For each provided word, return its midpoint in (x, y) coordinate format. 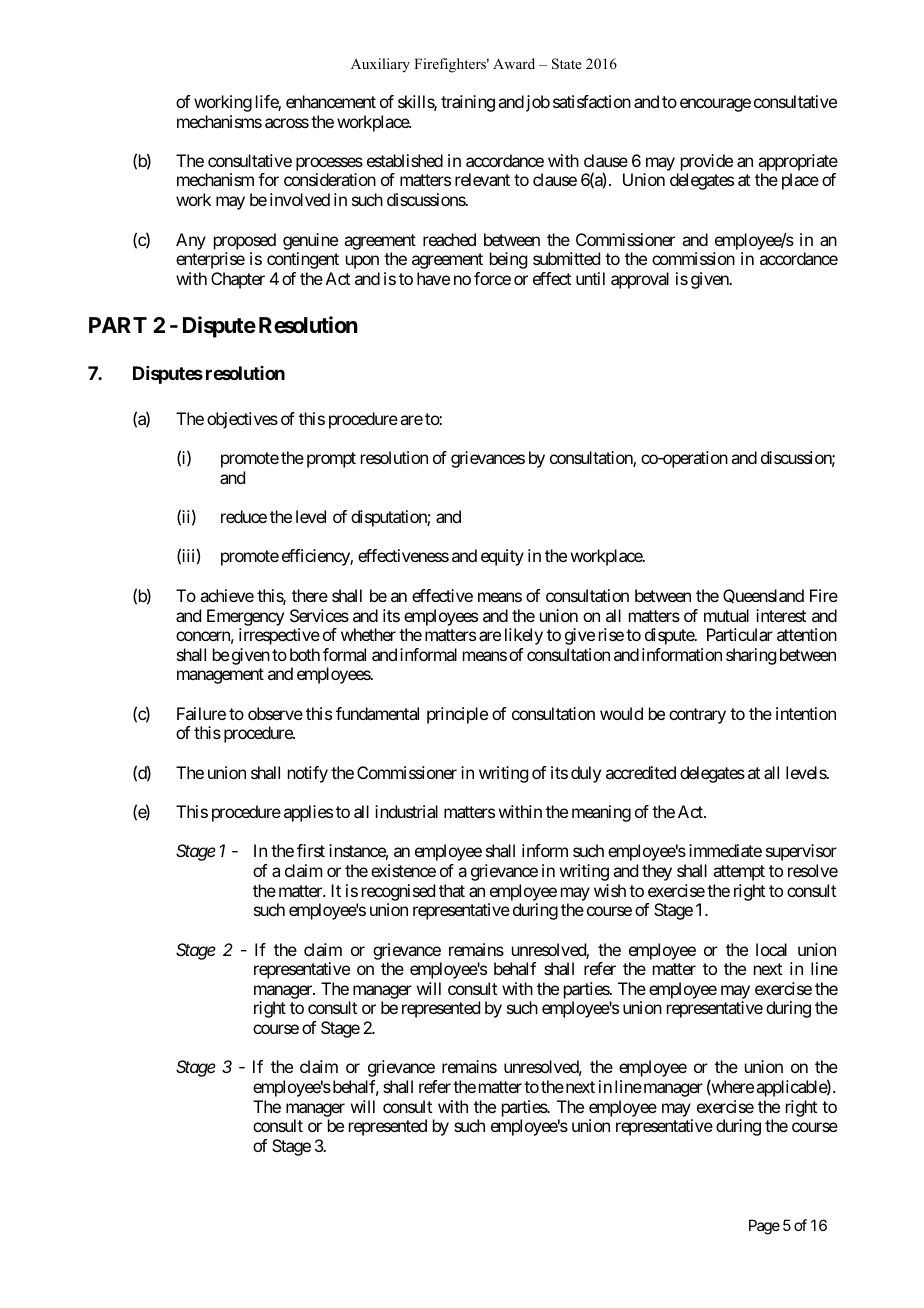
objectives (242, 420)
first (311, 850)
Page (764, 1227)
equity (502, 557)
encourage (715, 105)
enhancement (331, 101)
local (771, 949)
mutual (726, 615)
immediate (725, 850)
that (452, 890)
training (468, 103)
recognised (398, 892)
